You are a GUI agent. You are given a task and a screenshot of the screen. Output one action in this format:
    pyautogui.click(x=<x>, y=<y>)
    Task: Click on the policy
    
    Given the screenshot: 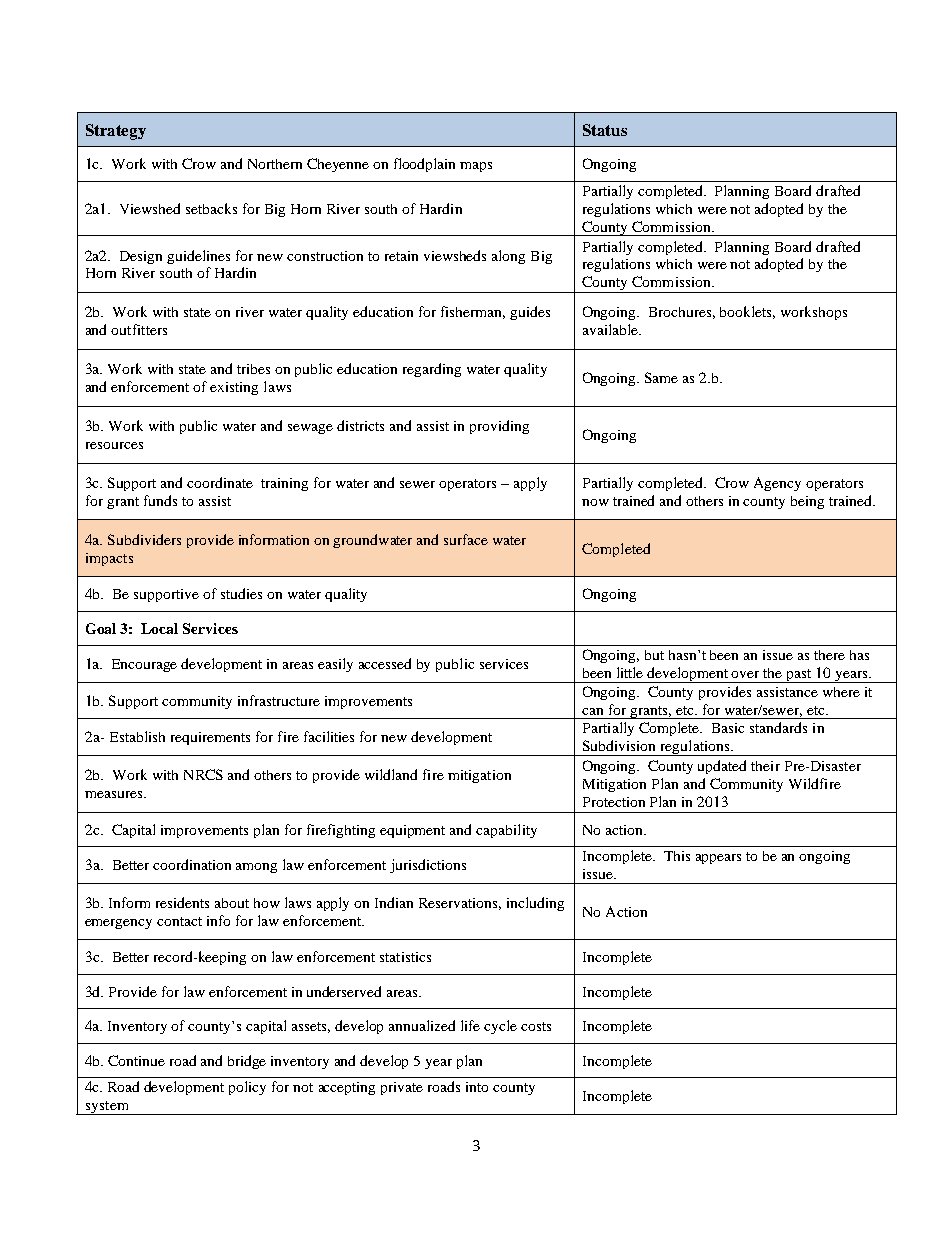 What is the action you would take?
    pyautogui.click(x=247, y=1088)
